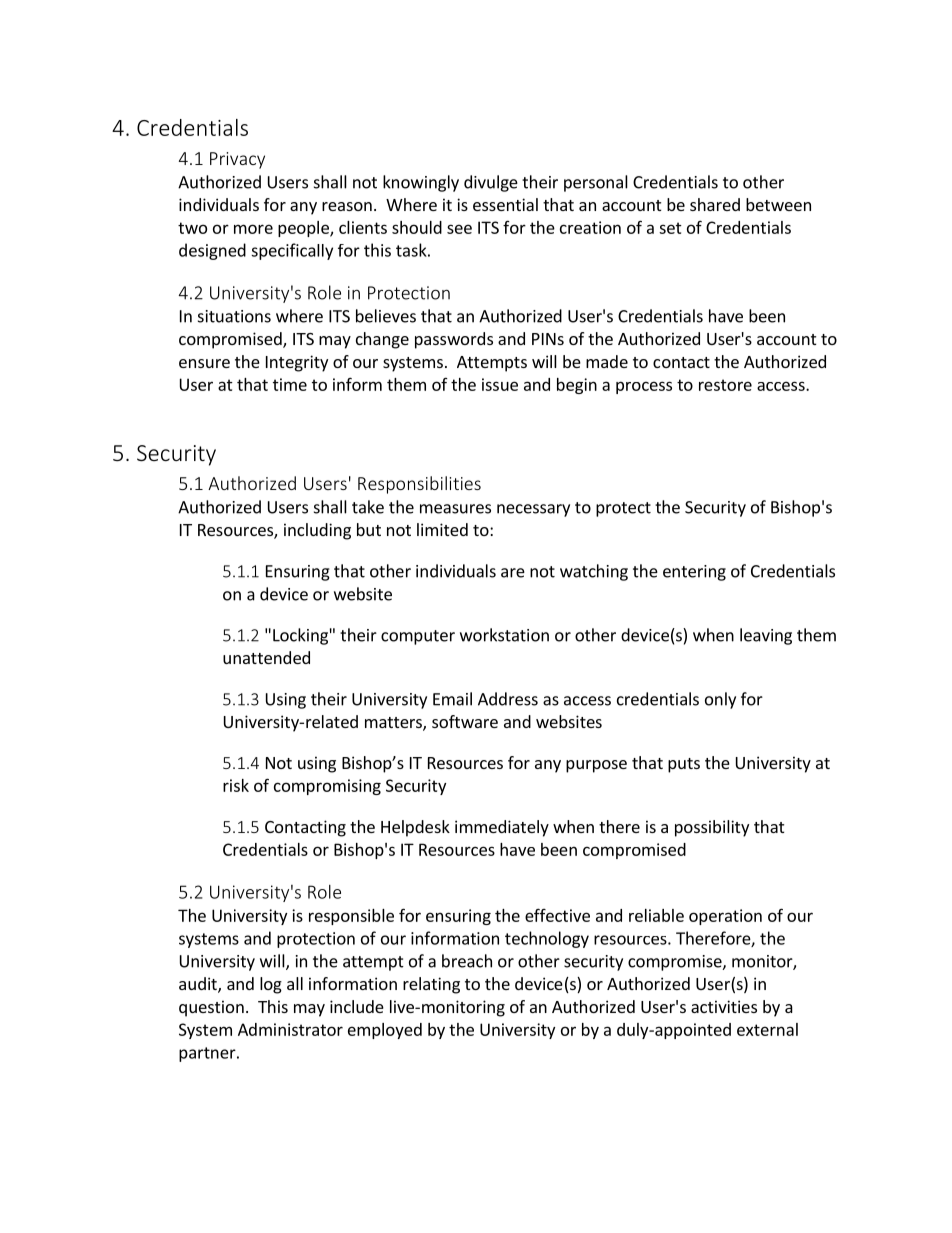 The width and height of the screenshot is (952, 1233). What do you see at coordinates (290, 384) in the screenshot?
I see `time` at bounding box center [290, 384].
